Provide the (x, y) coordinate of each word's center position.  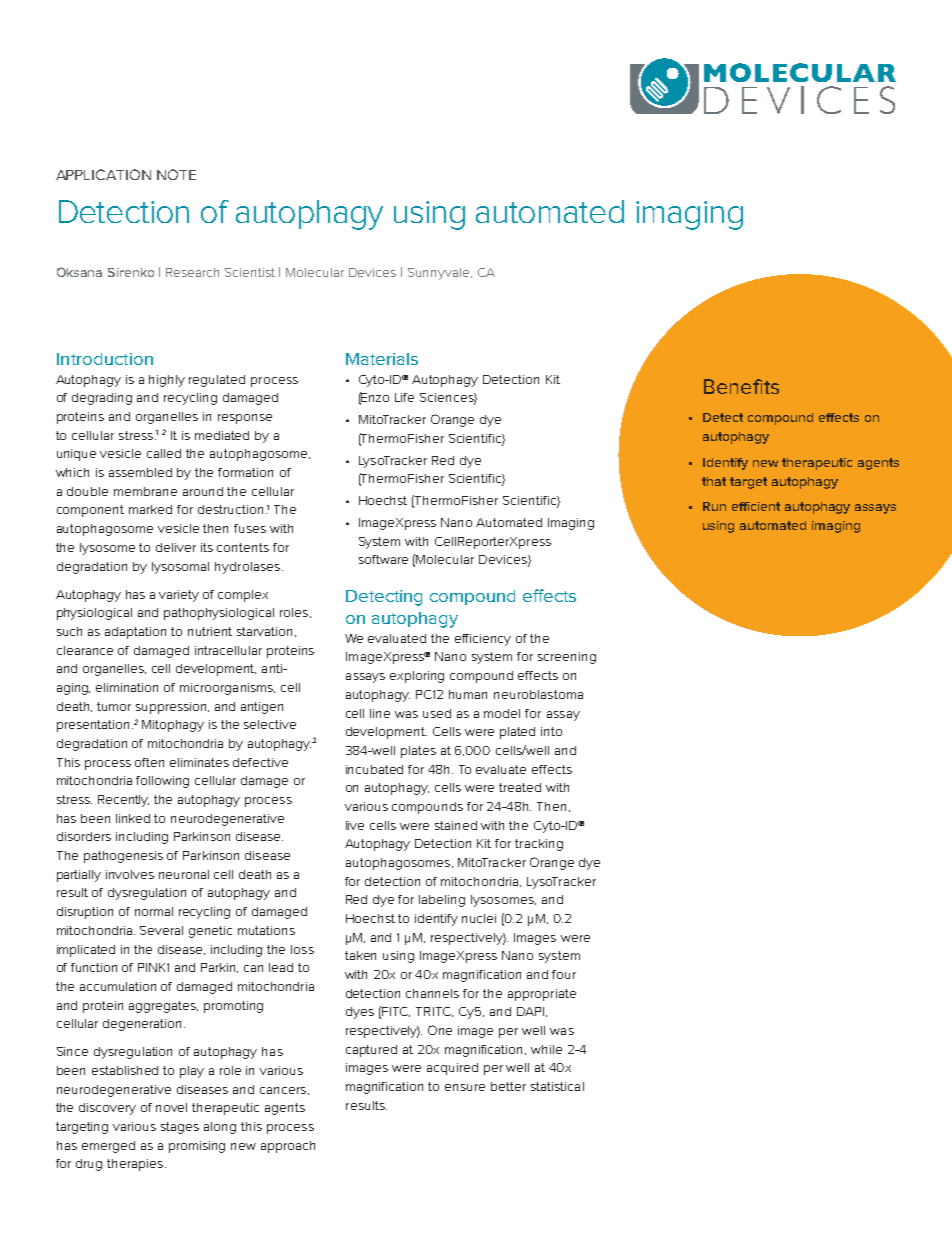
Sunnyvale (440, 274)
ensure (465, 1087)
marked (150, 509)
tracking (539, 845)
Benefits (741, 386)
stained (456, 825)
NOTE (176, 174)
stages (180, 1128)
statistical (557, 1086)
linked (133, 818)
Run (714, 506)
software (383, 559)
